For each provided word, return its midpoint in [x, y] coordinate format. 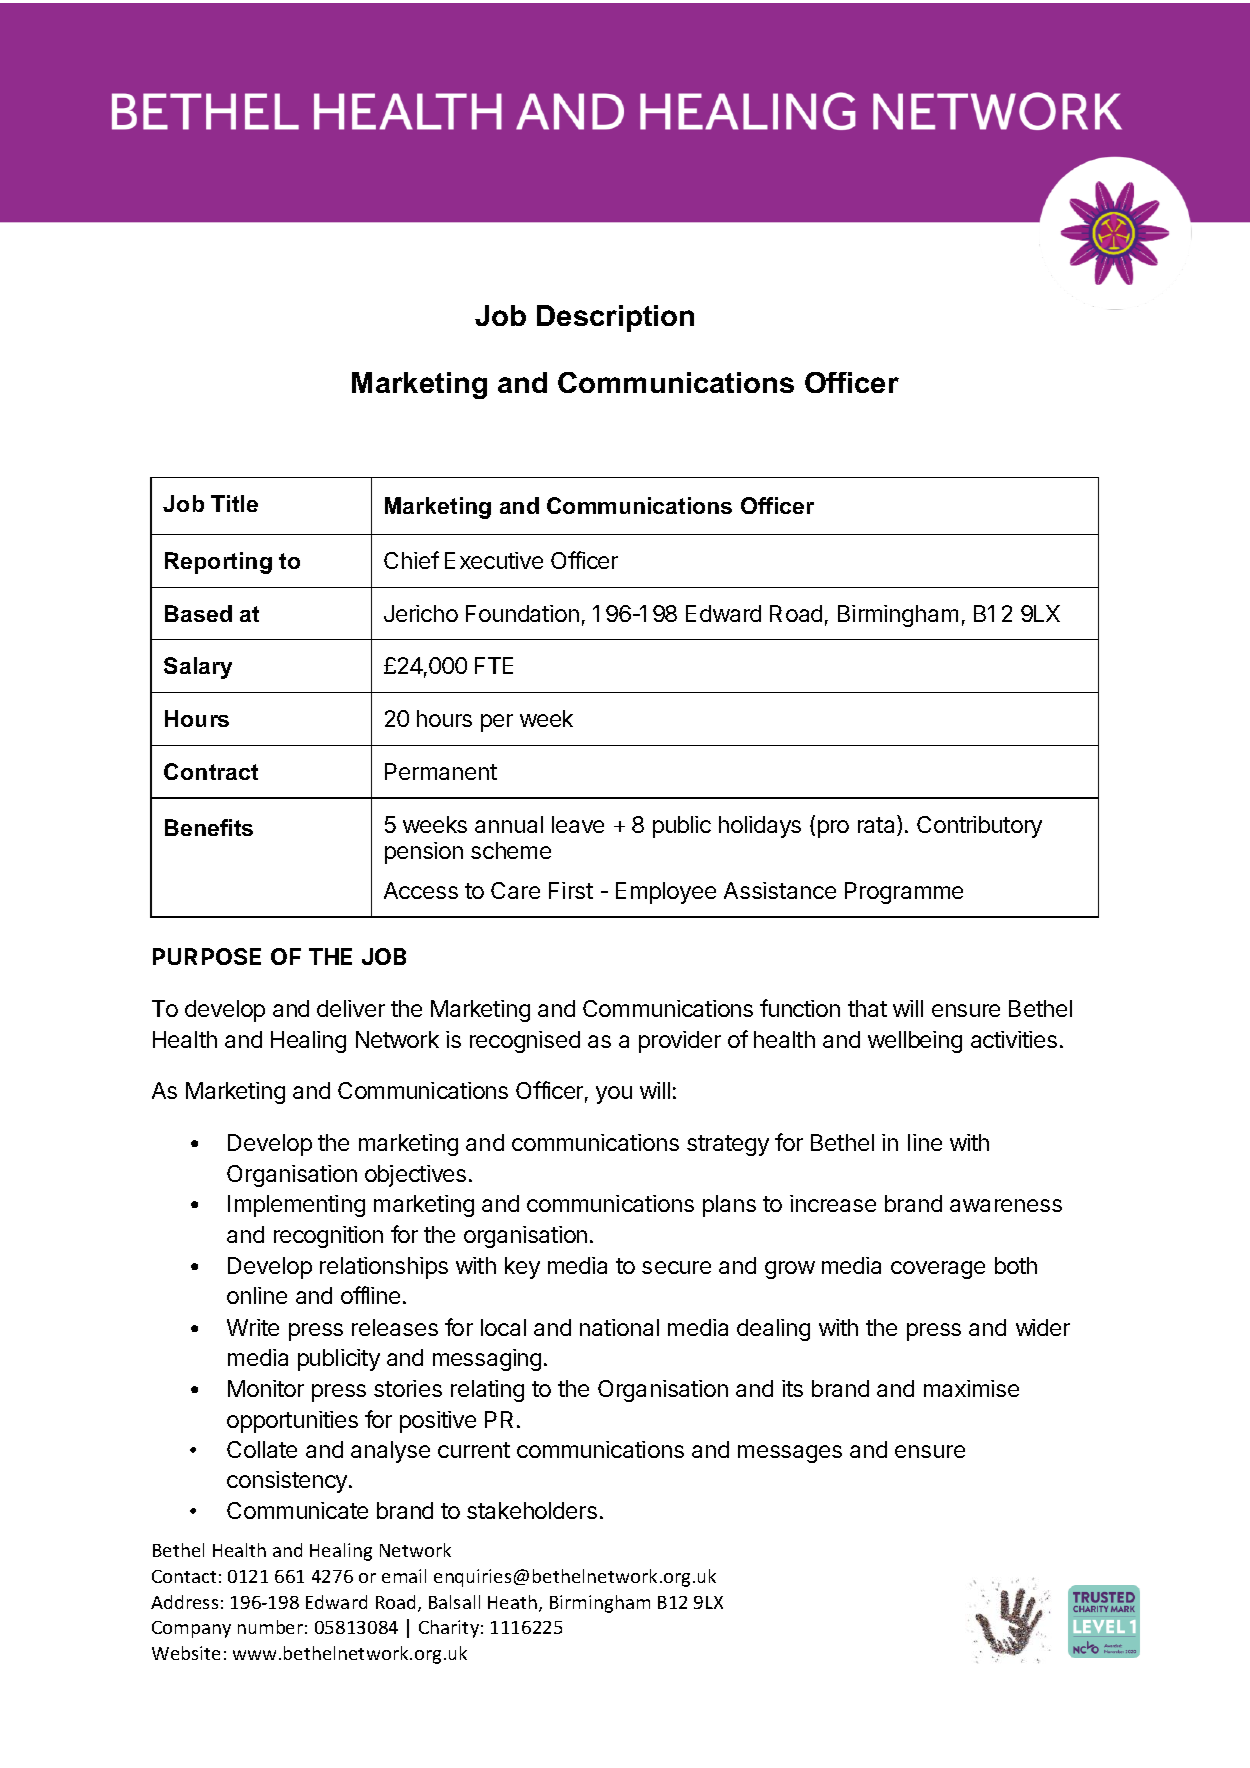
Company [191, 1629]
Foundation [522, 613]
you [614, 1095]
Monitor [266, 1388]
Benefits [209, 827]
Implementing [296, 1206]
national [619, 1327]
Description [615, 318]
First [571, 890]
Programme [904, 893]
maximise [971, 1388]
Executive [494, 560]
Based [198, 613]
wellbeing [915, 1042]
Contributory [979, 827]
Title [234, 503]
